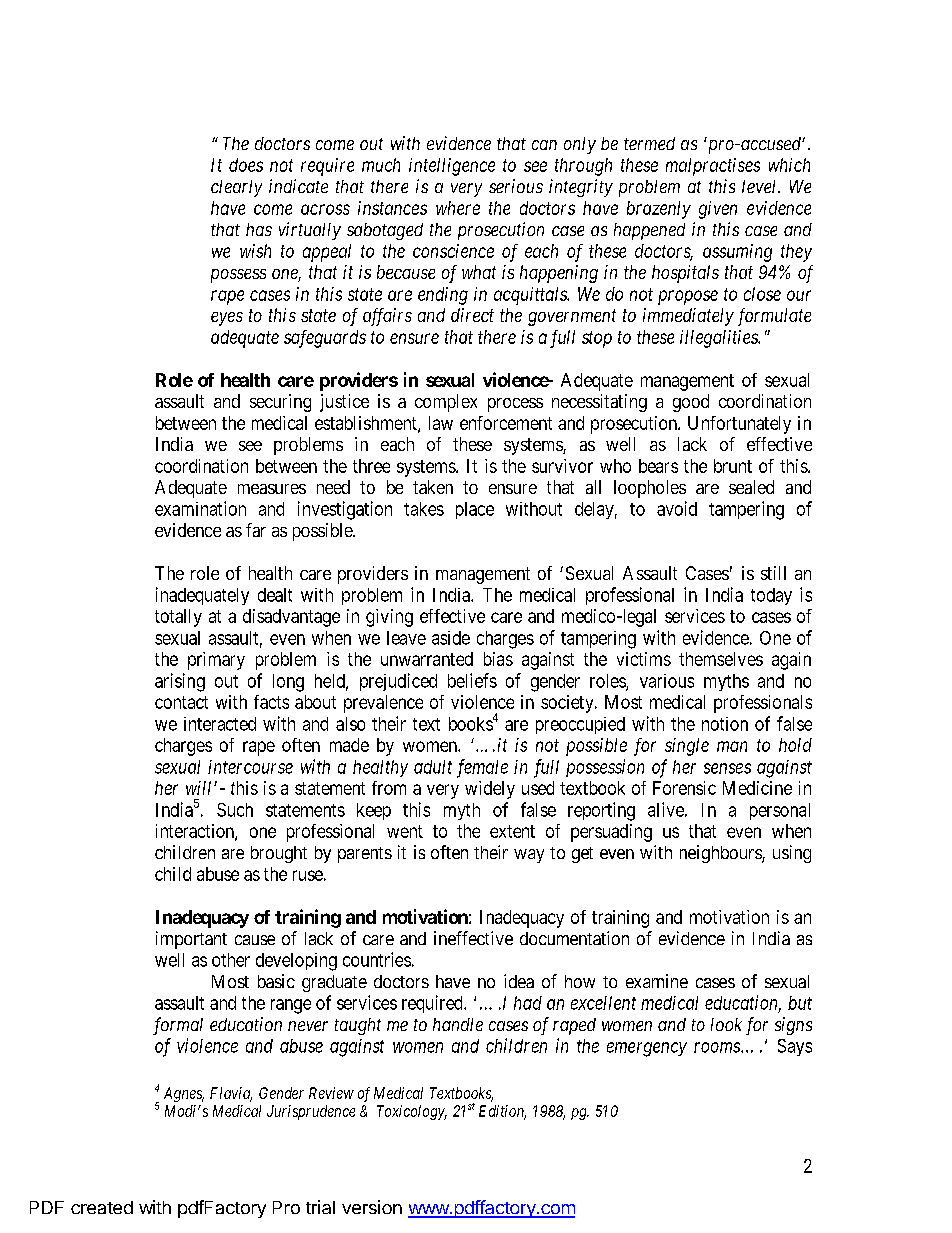  I want to click on version, so click(372, 1207).
